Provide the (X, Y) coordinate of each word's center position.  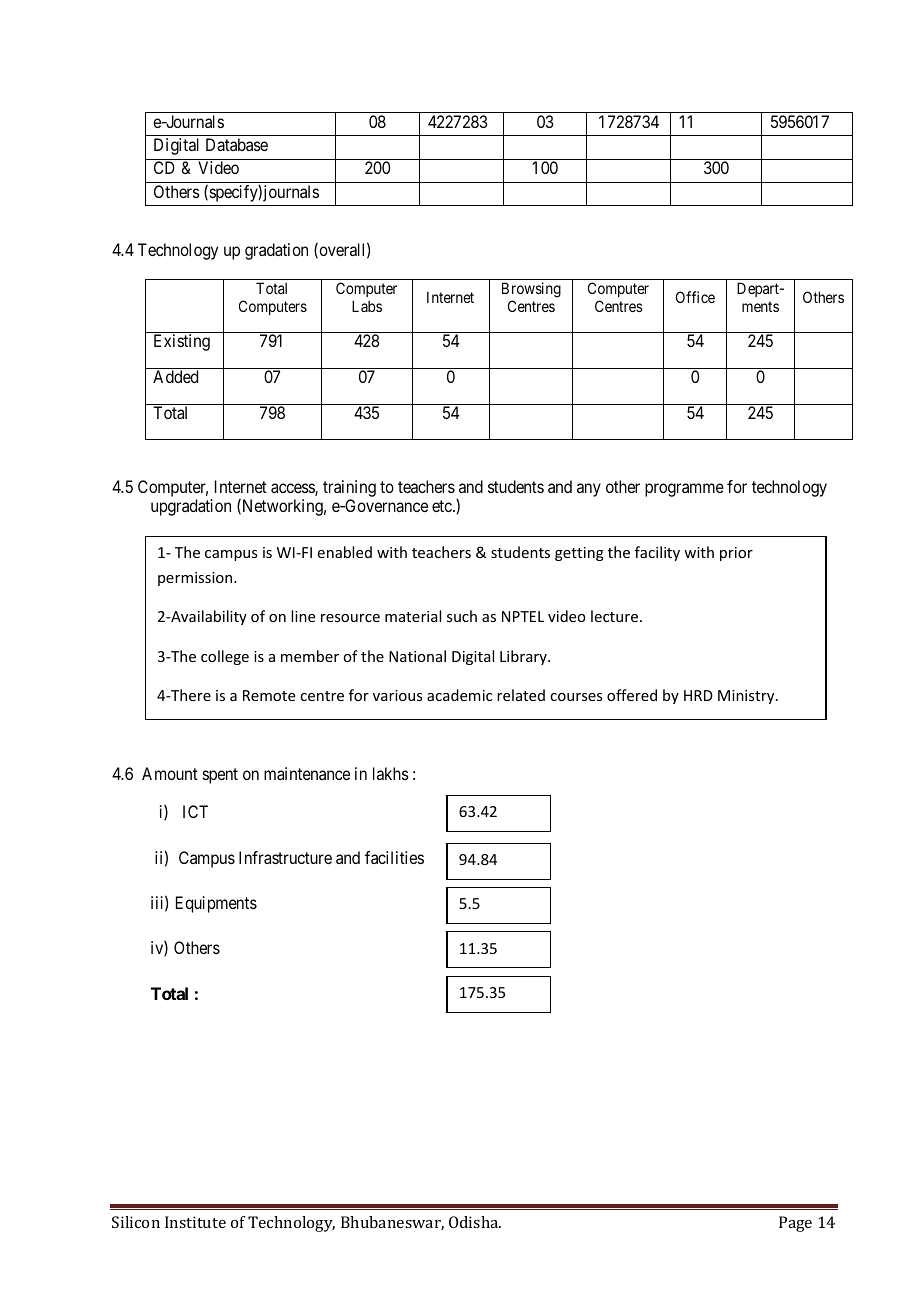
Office (695, 297)
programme (684, 490)
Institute (195, 1222)
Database (237, 144)
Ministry (747, 697)
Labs (367, 306)
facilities (394, 857)
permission (196, 579)
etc (443, 506)
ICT (195, 811)
